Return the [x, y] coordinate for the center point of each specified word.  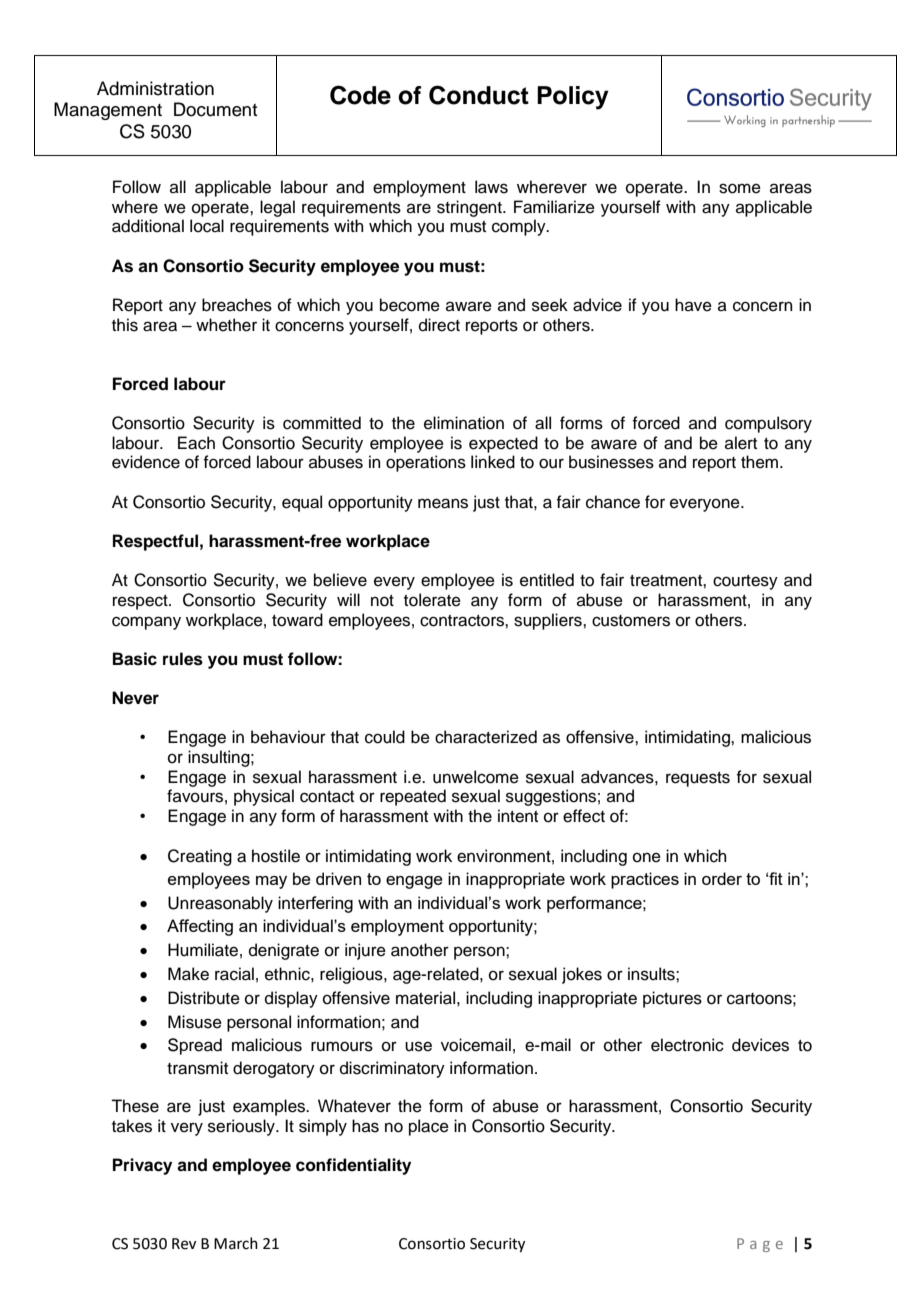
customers [631, 621]
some [740, 188]
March [236, 1243]
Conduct [479, 95]
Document [215, 109]
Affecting [200, 927]
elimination [464, 423]
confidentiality [353, 1166]
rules [183, 659]
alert [741, 443]
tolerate [432, 600]
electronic [687, 1045]
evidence [146, 462]
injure [365, 951]
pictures [672, 999]
